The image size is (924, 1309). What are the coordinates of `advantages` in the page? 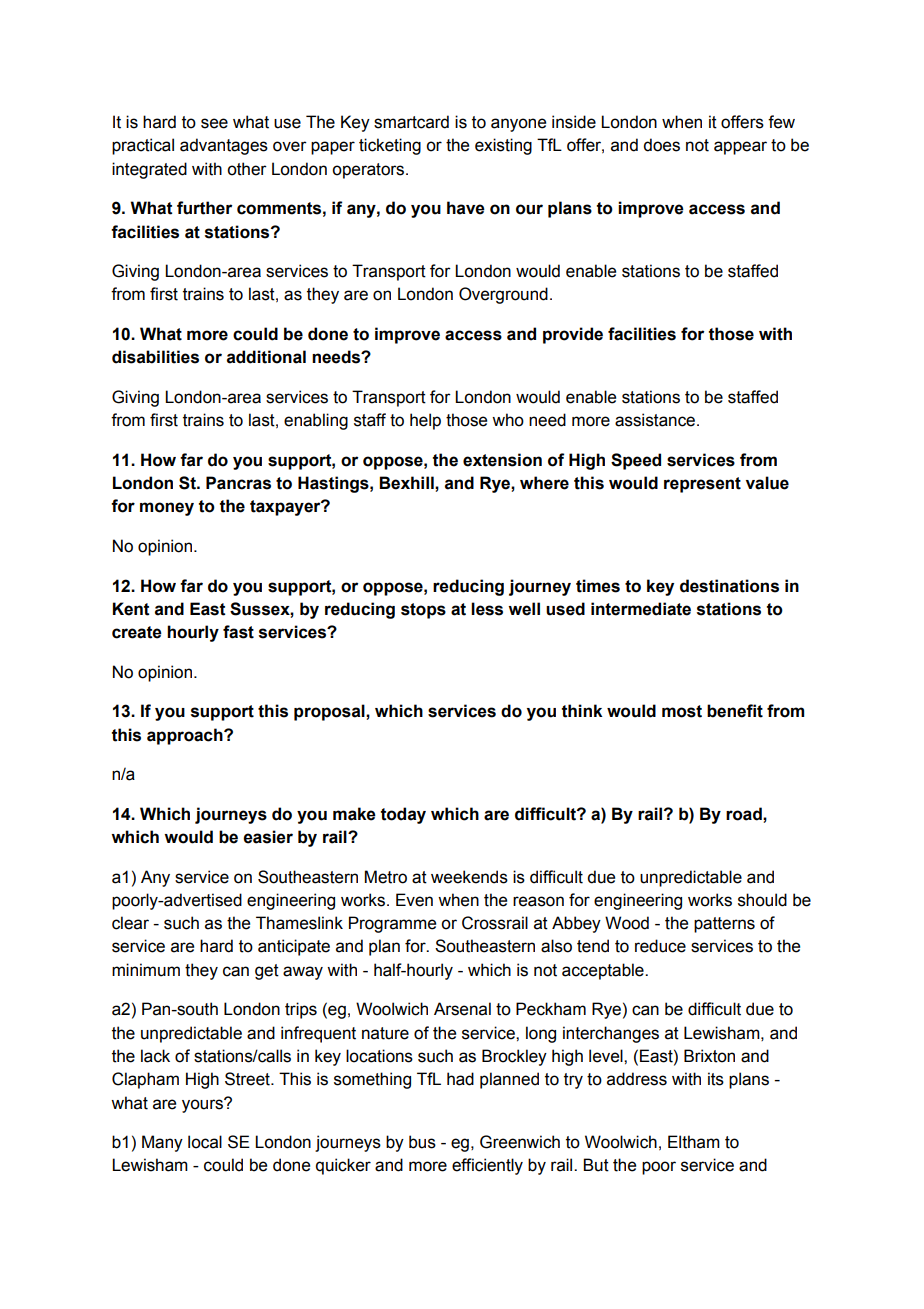 It's located at (224, 146).
